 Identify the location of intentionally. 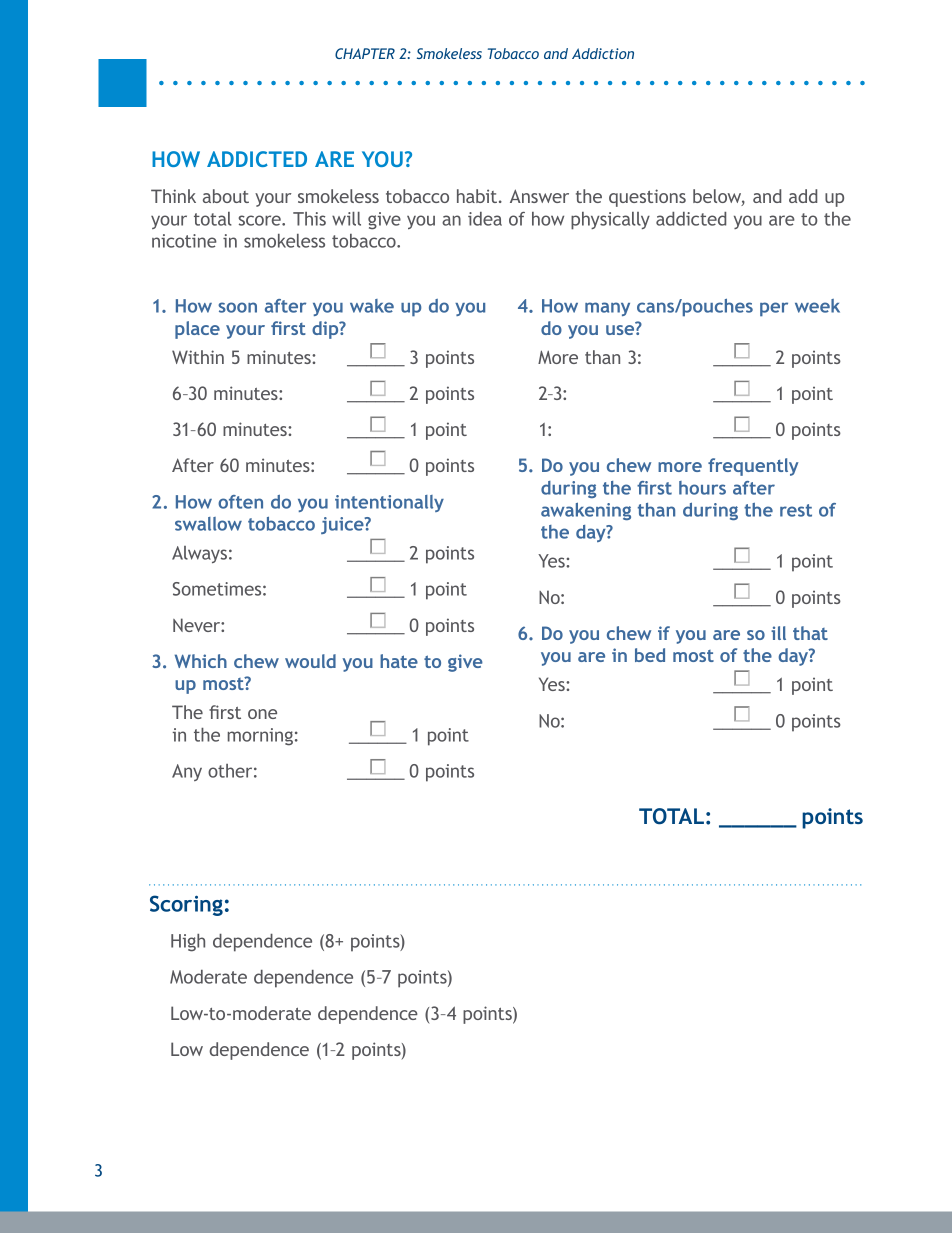
(389, 503).
